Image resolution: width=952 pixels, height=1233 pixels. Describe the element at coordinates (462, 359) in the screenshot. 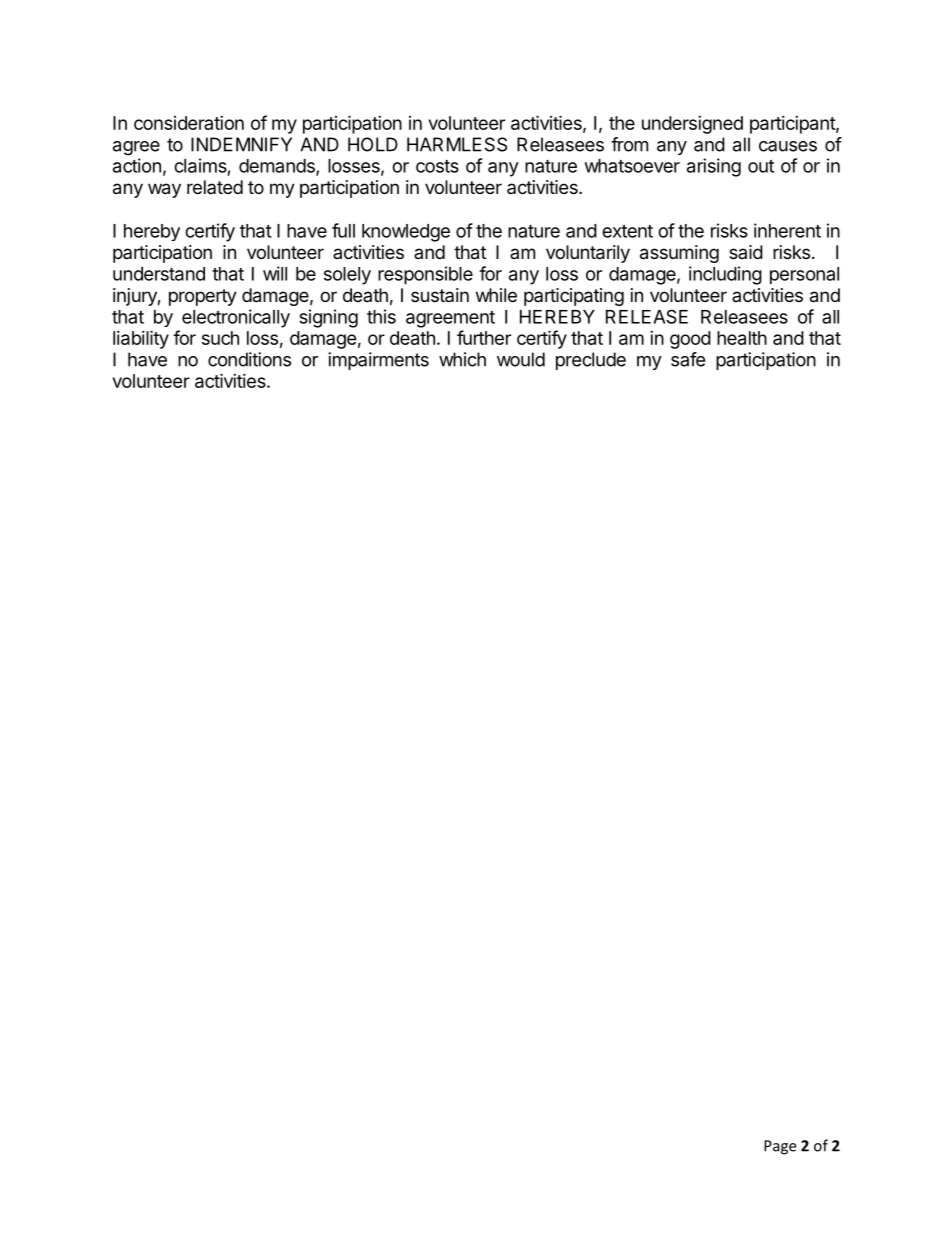

I see `which` at that location.
